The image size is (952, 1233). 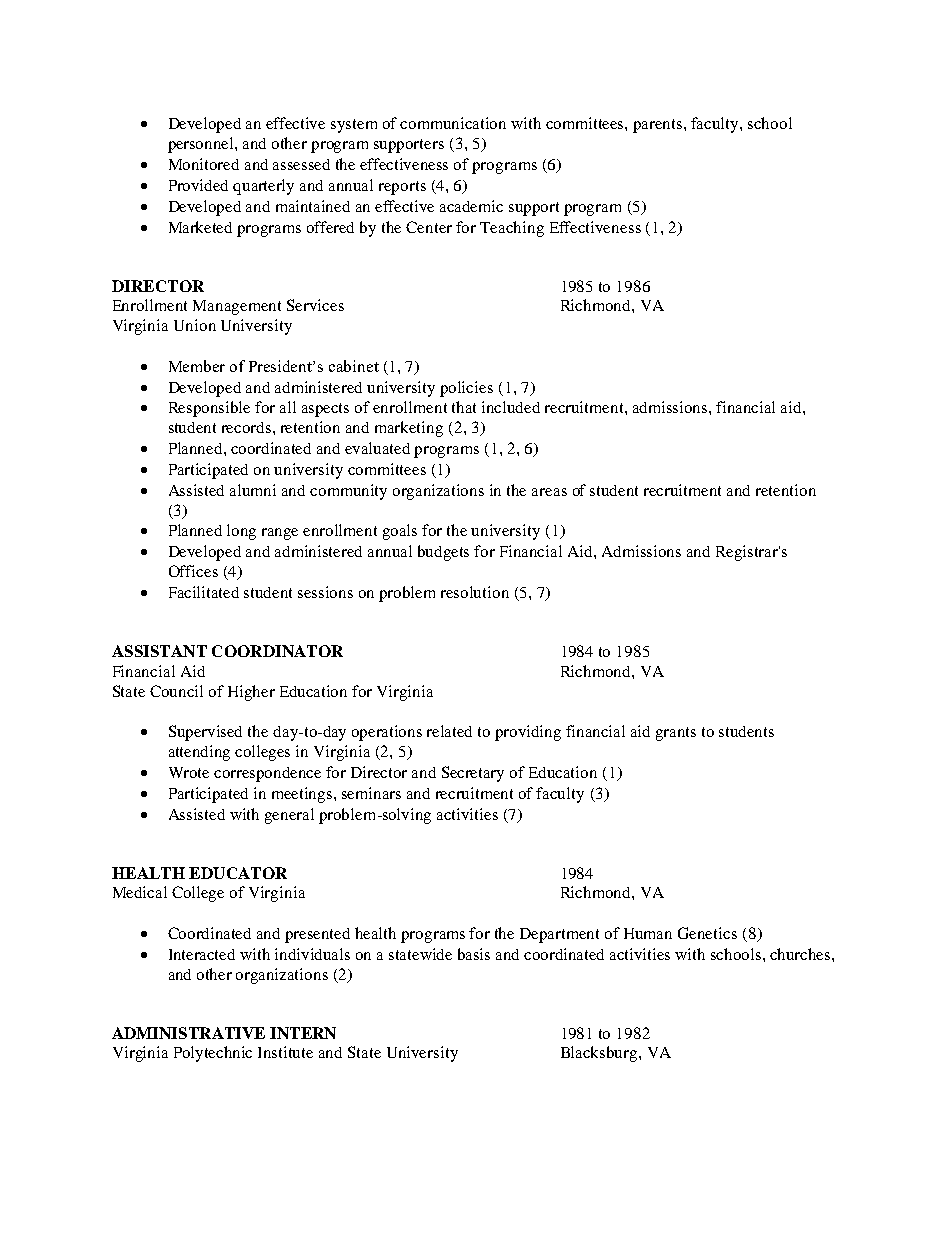 I want to click on Member, so click(x=197, y=366).
